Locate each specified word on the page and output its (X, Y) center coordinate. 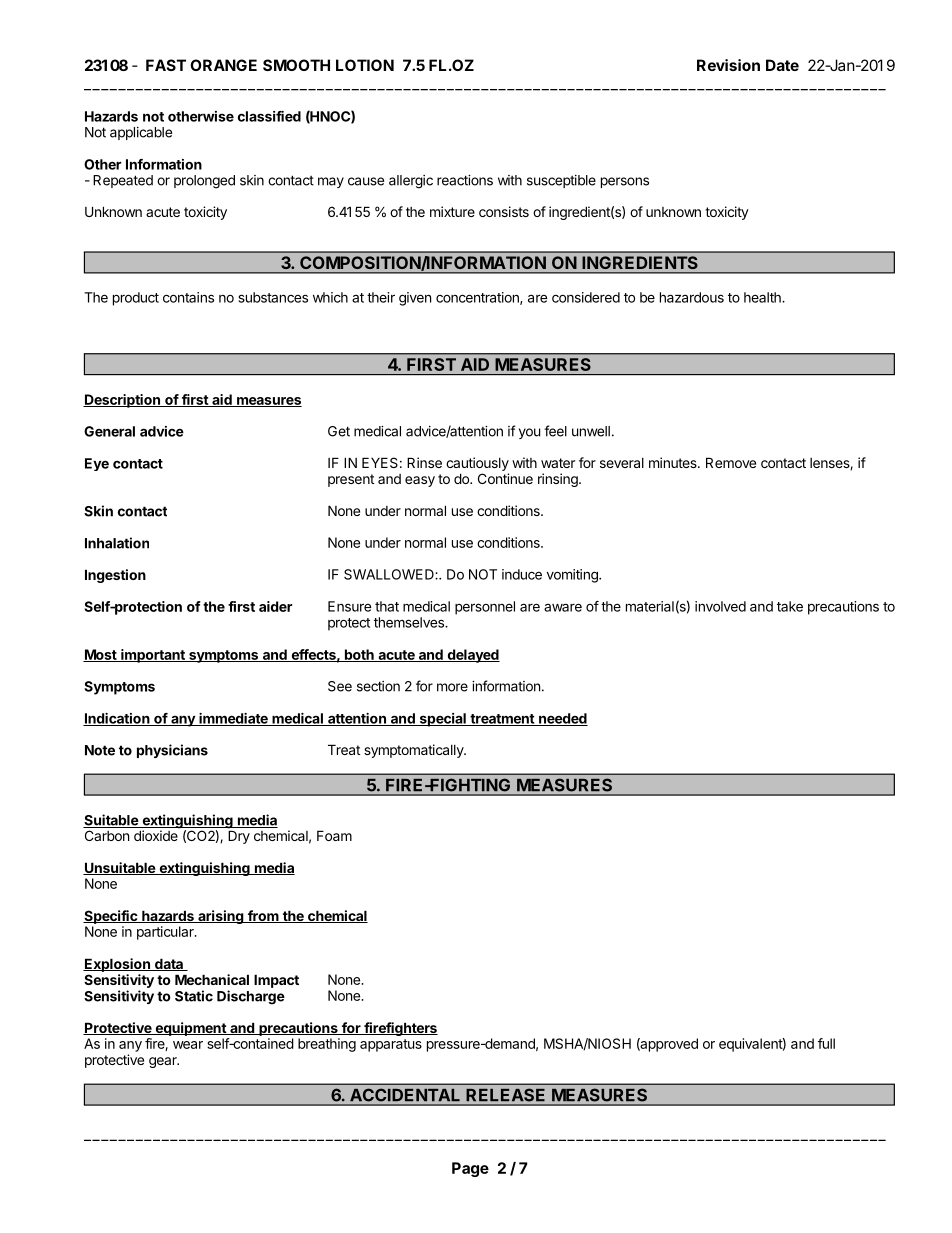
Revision (728, 65)
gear (164, 1062)
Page (470, 1169)
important (153, 656)
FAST (166, 65)
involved (720, 606)
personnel (485, 608)
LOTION (365, 65)
